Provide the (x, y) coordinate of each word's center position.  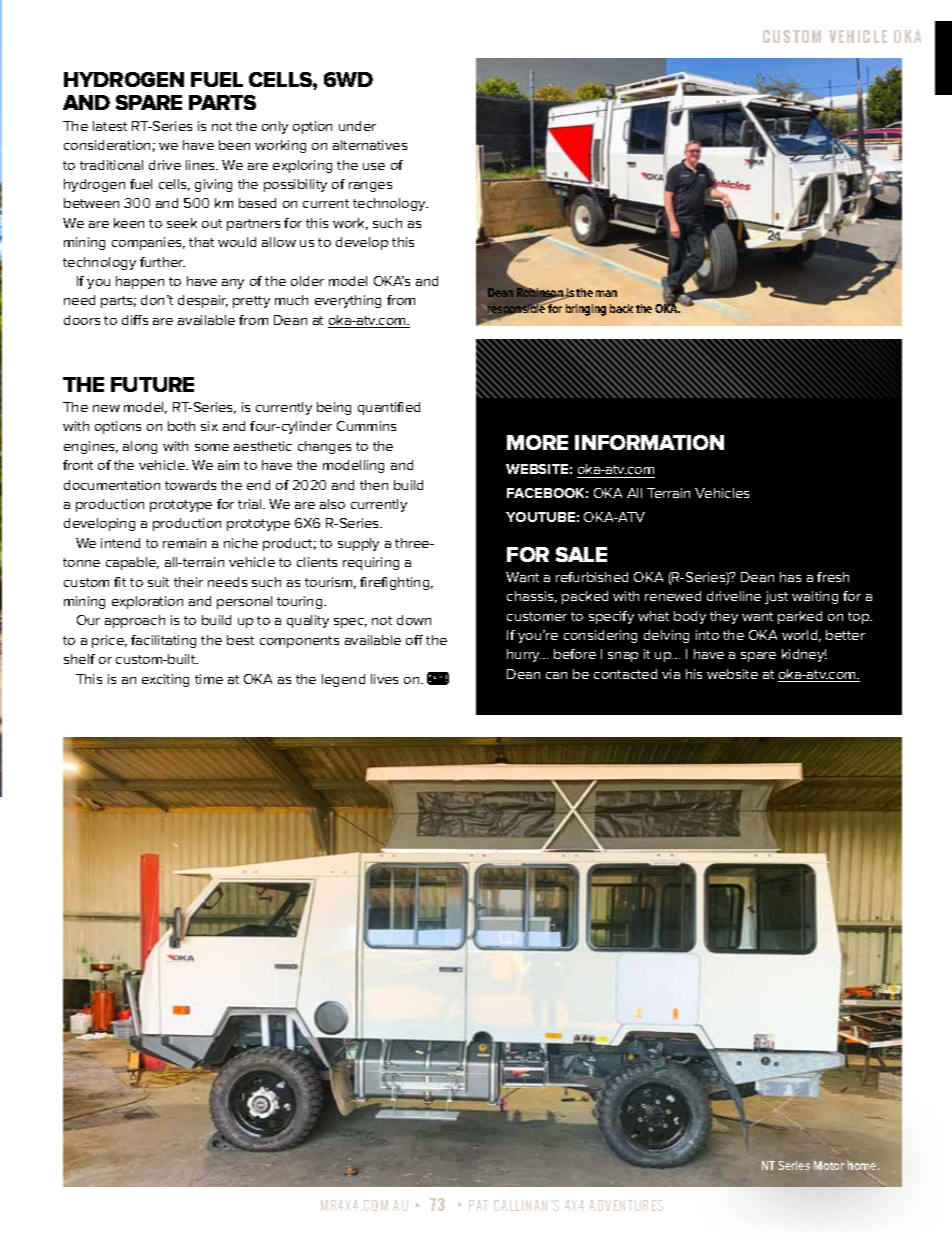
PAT (478, 1205)
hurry (524, 655)
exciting (165, 680)
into (707, 635)
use (374, 166)
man (606, 293)
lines (201, 165)
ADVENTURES (626, 1205)
